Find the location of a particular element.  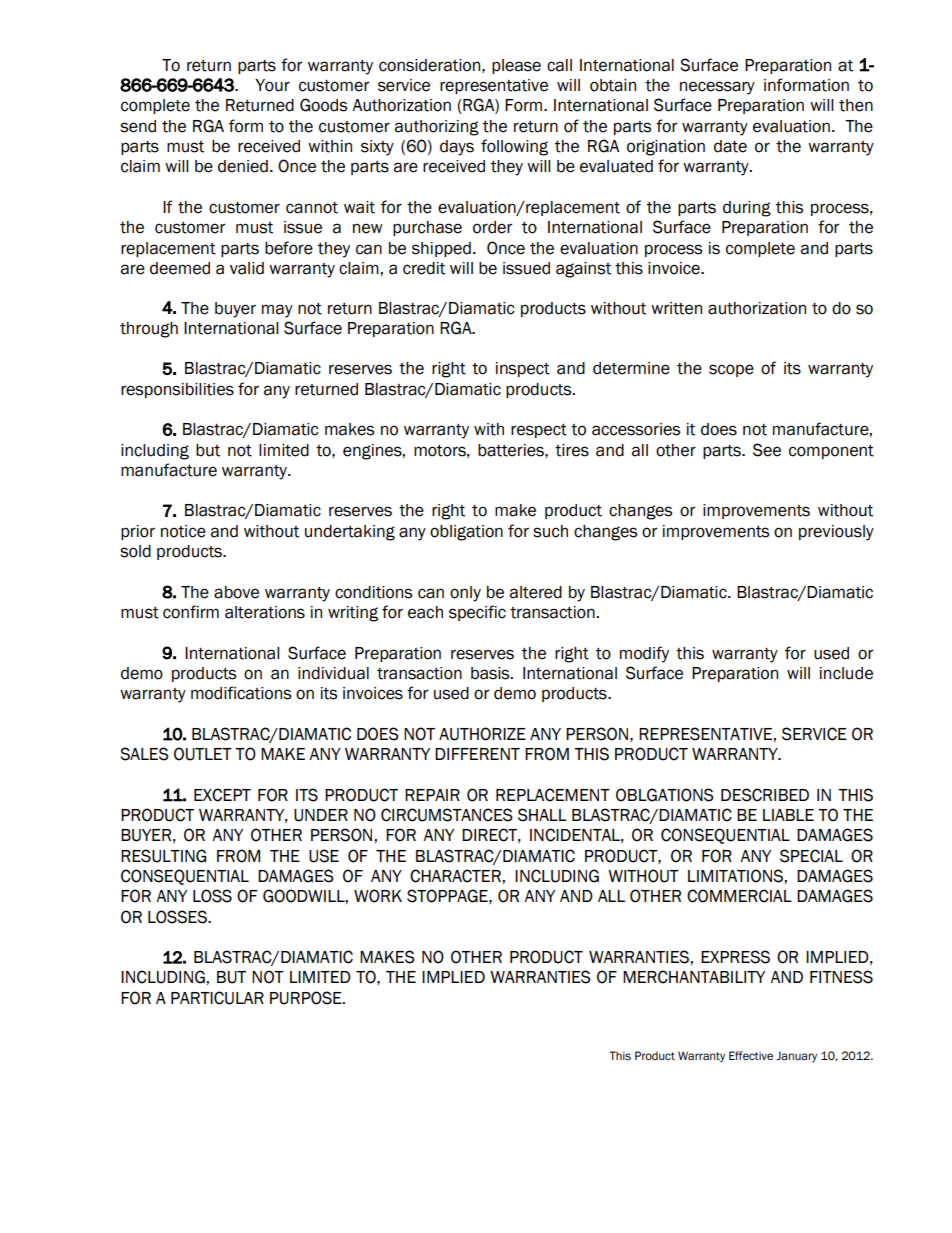

AUTHORIZE is located at coordinates (482, 734).
